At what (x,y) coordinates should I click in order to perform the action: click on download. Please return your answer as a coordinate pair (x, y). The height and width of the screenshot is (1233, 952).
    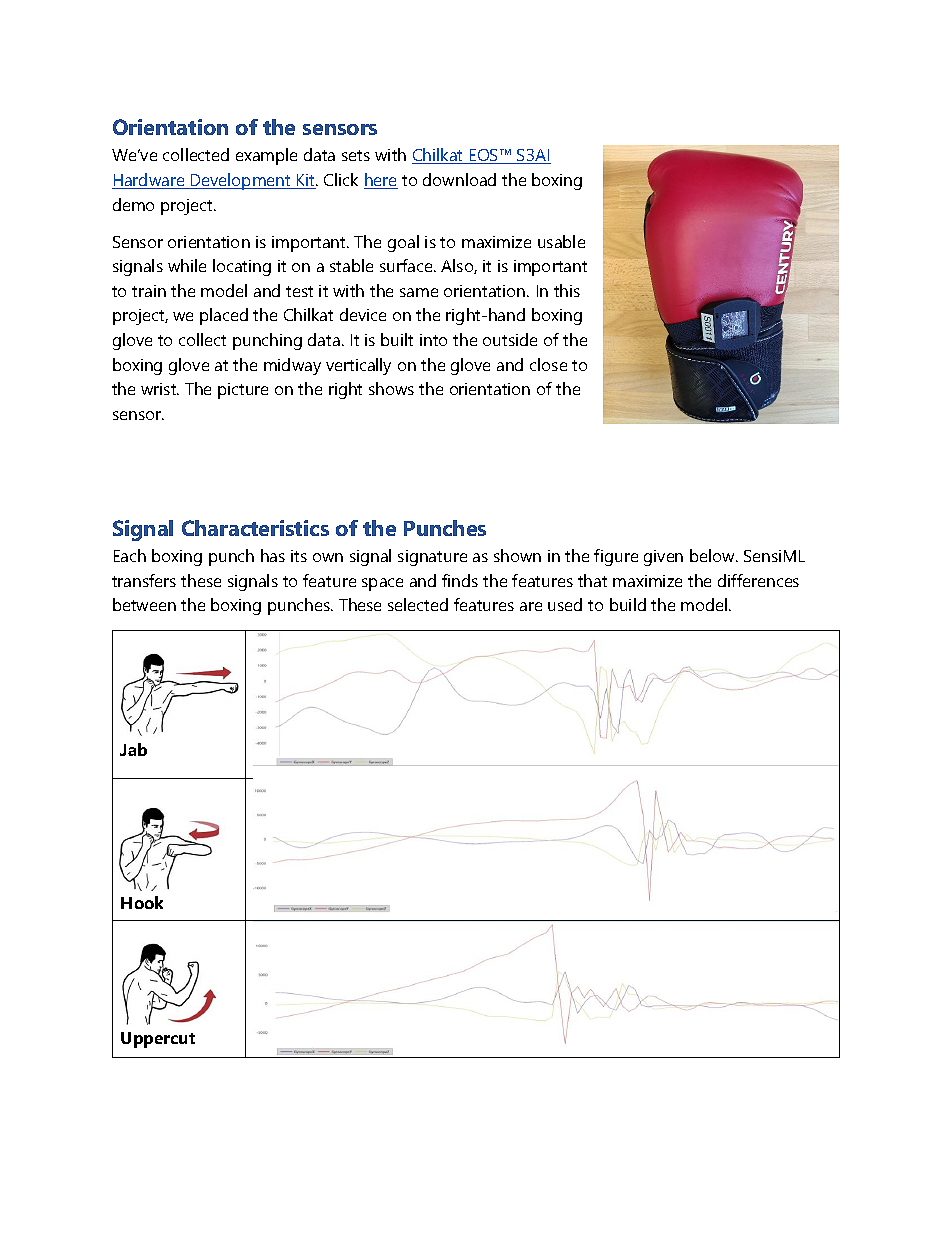
    Looking at the image, I should click on (459, 179).
